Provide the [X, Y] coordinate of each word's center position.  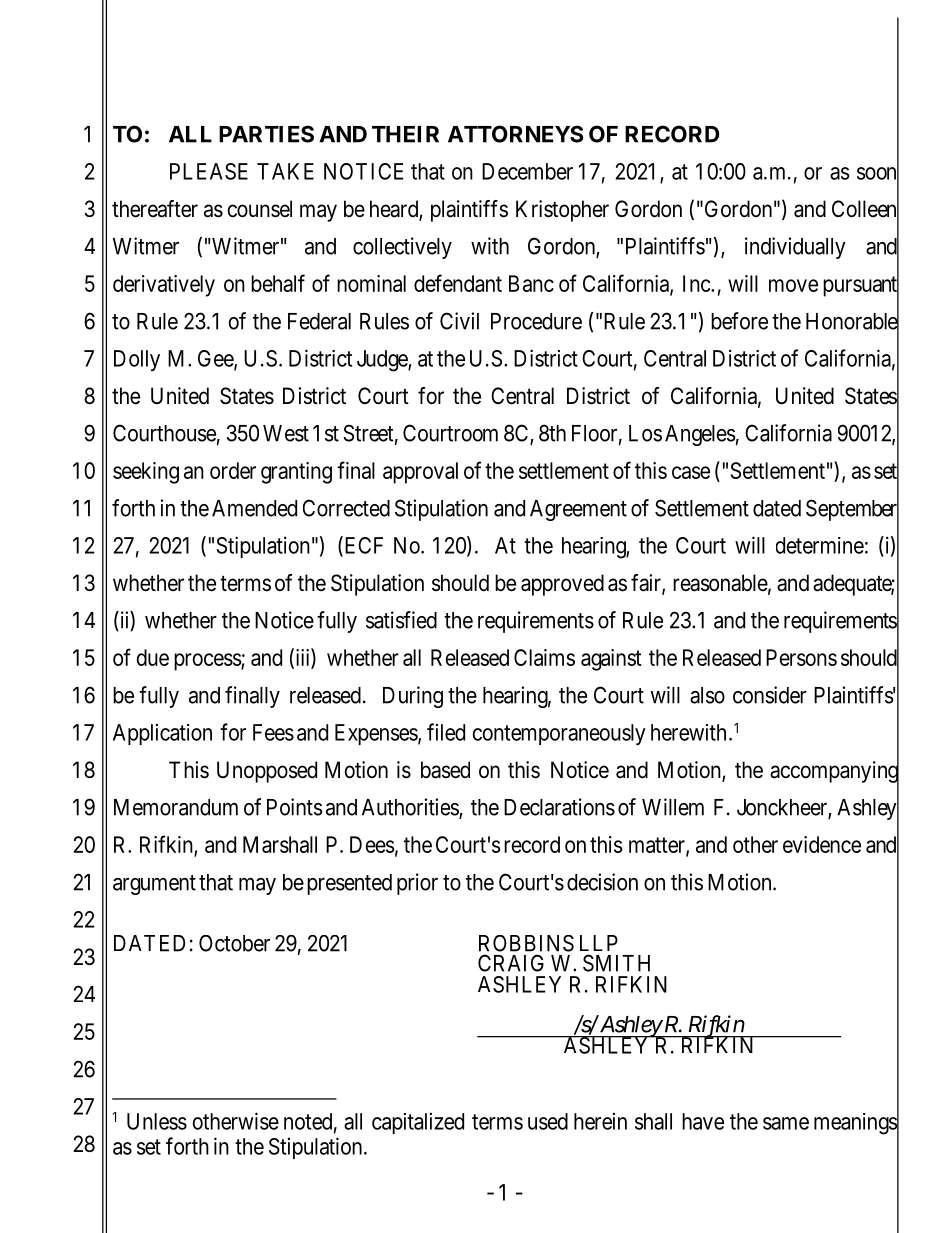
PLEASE [209, 171]
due [152, 657]
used [548, 1121]
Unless [157, 1121]
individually [795, 248]
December [527, 171]
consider [770, 695]
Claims [544, 657]
